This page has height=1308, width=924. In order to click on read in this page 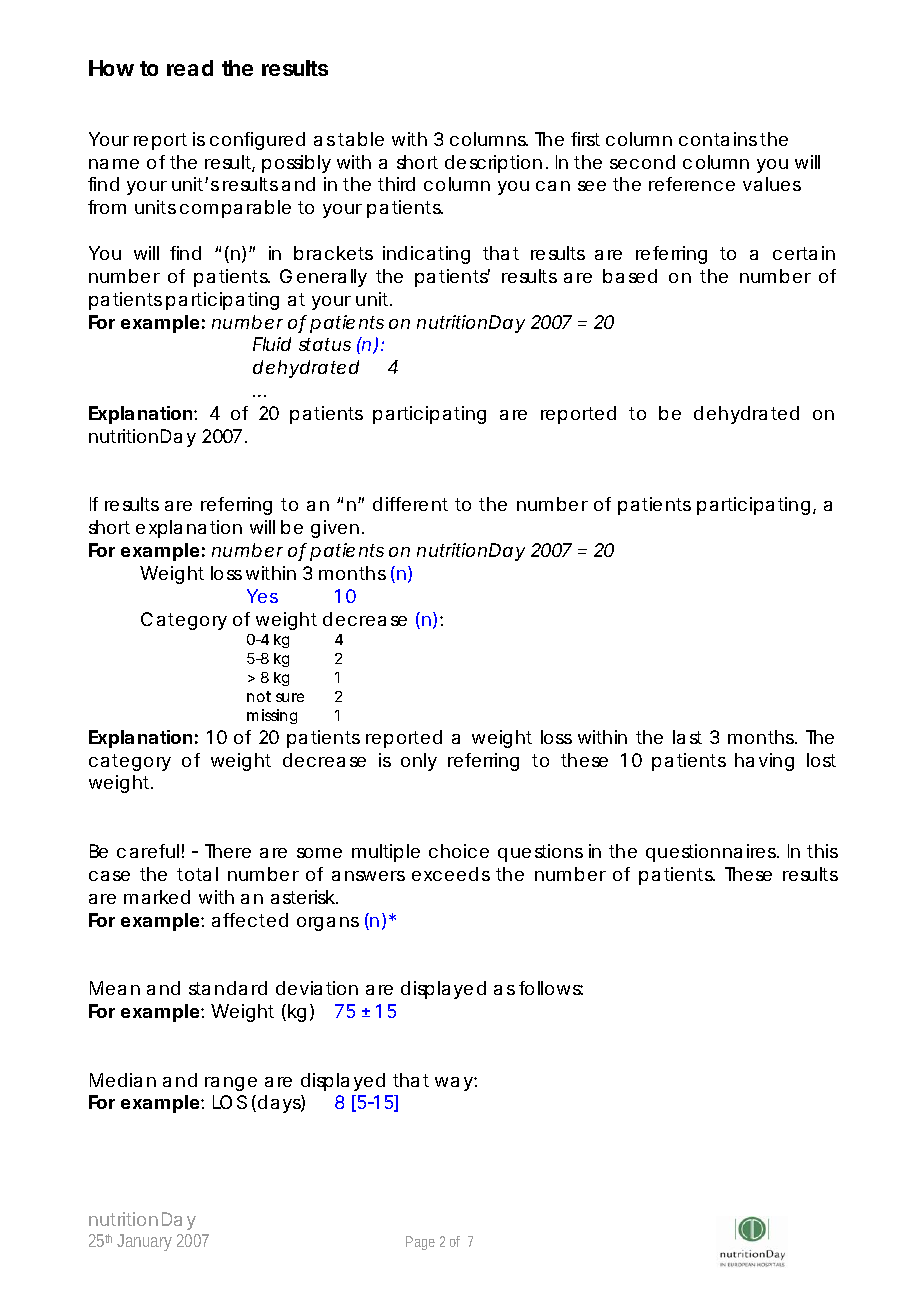, I will do `click(190, 68)`.
